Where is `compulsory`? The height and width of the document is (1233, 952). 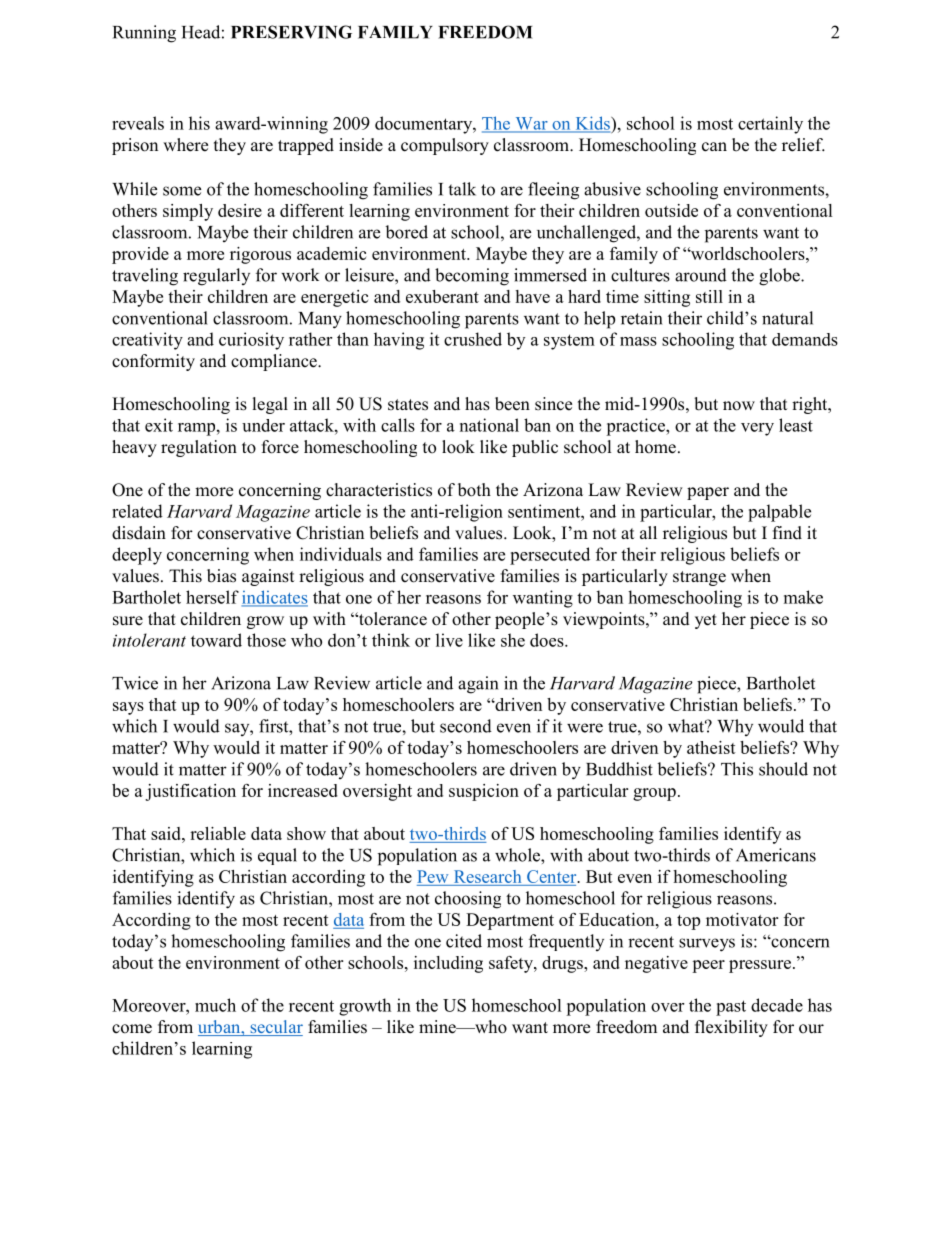
compulsory is located at coordinates (445, 146).
